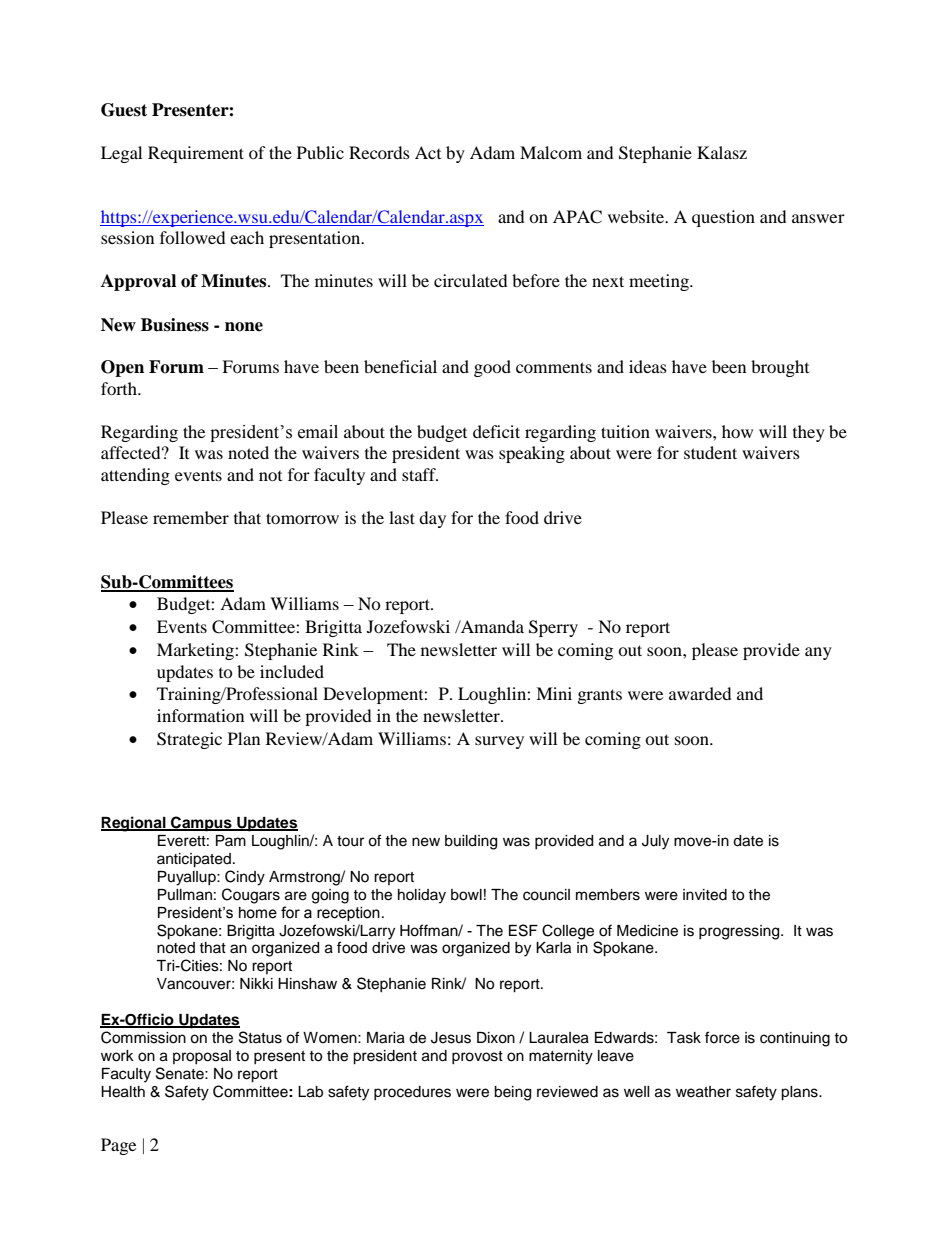  Describe the element at coordinates (202, 1057) in the screenshot. I see `proposal` at that location.
